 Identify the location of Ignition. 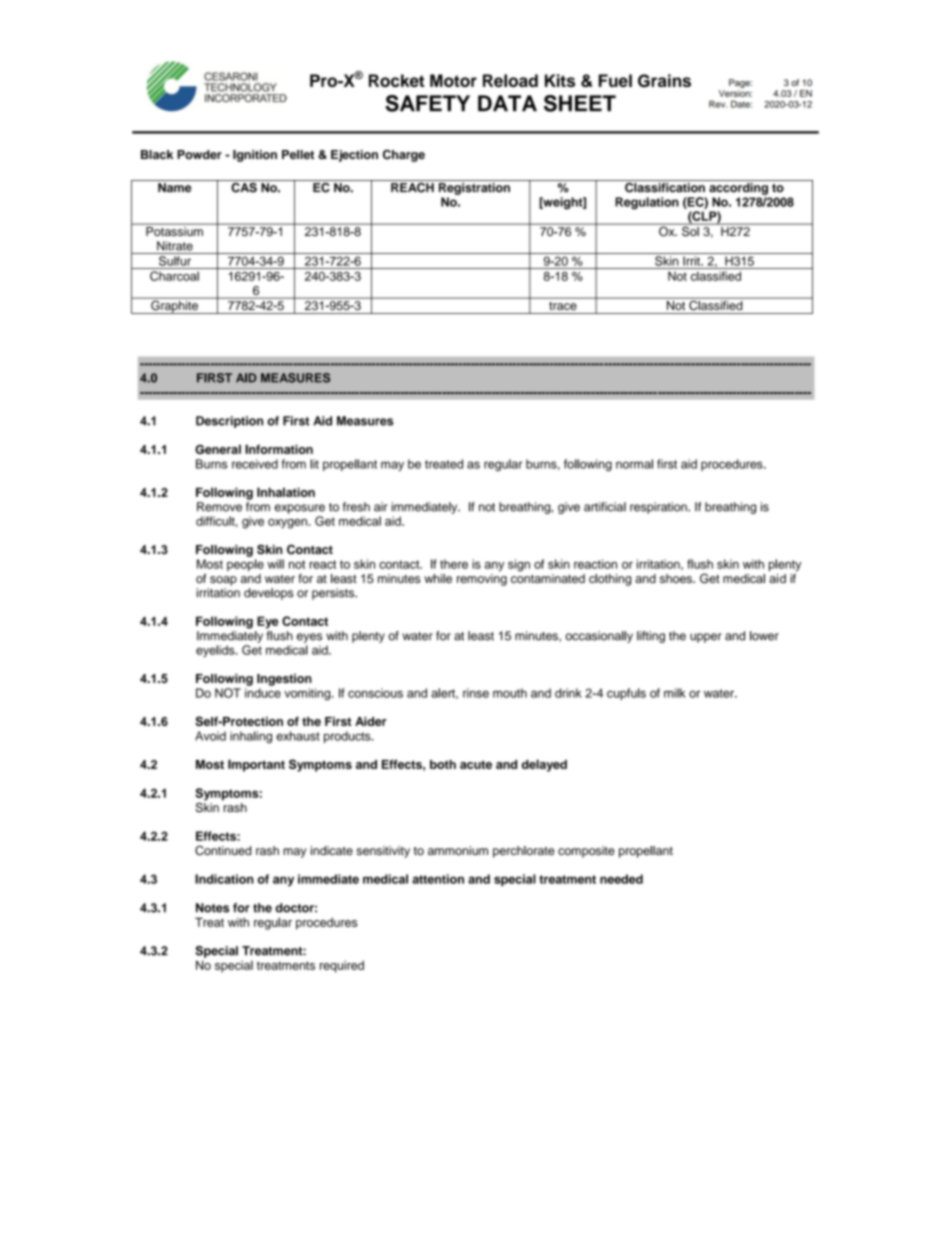
(255, 156).
